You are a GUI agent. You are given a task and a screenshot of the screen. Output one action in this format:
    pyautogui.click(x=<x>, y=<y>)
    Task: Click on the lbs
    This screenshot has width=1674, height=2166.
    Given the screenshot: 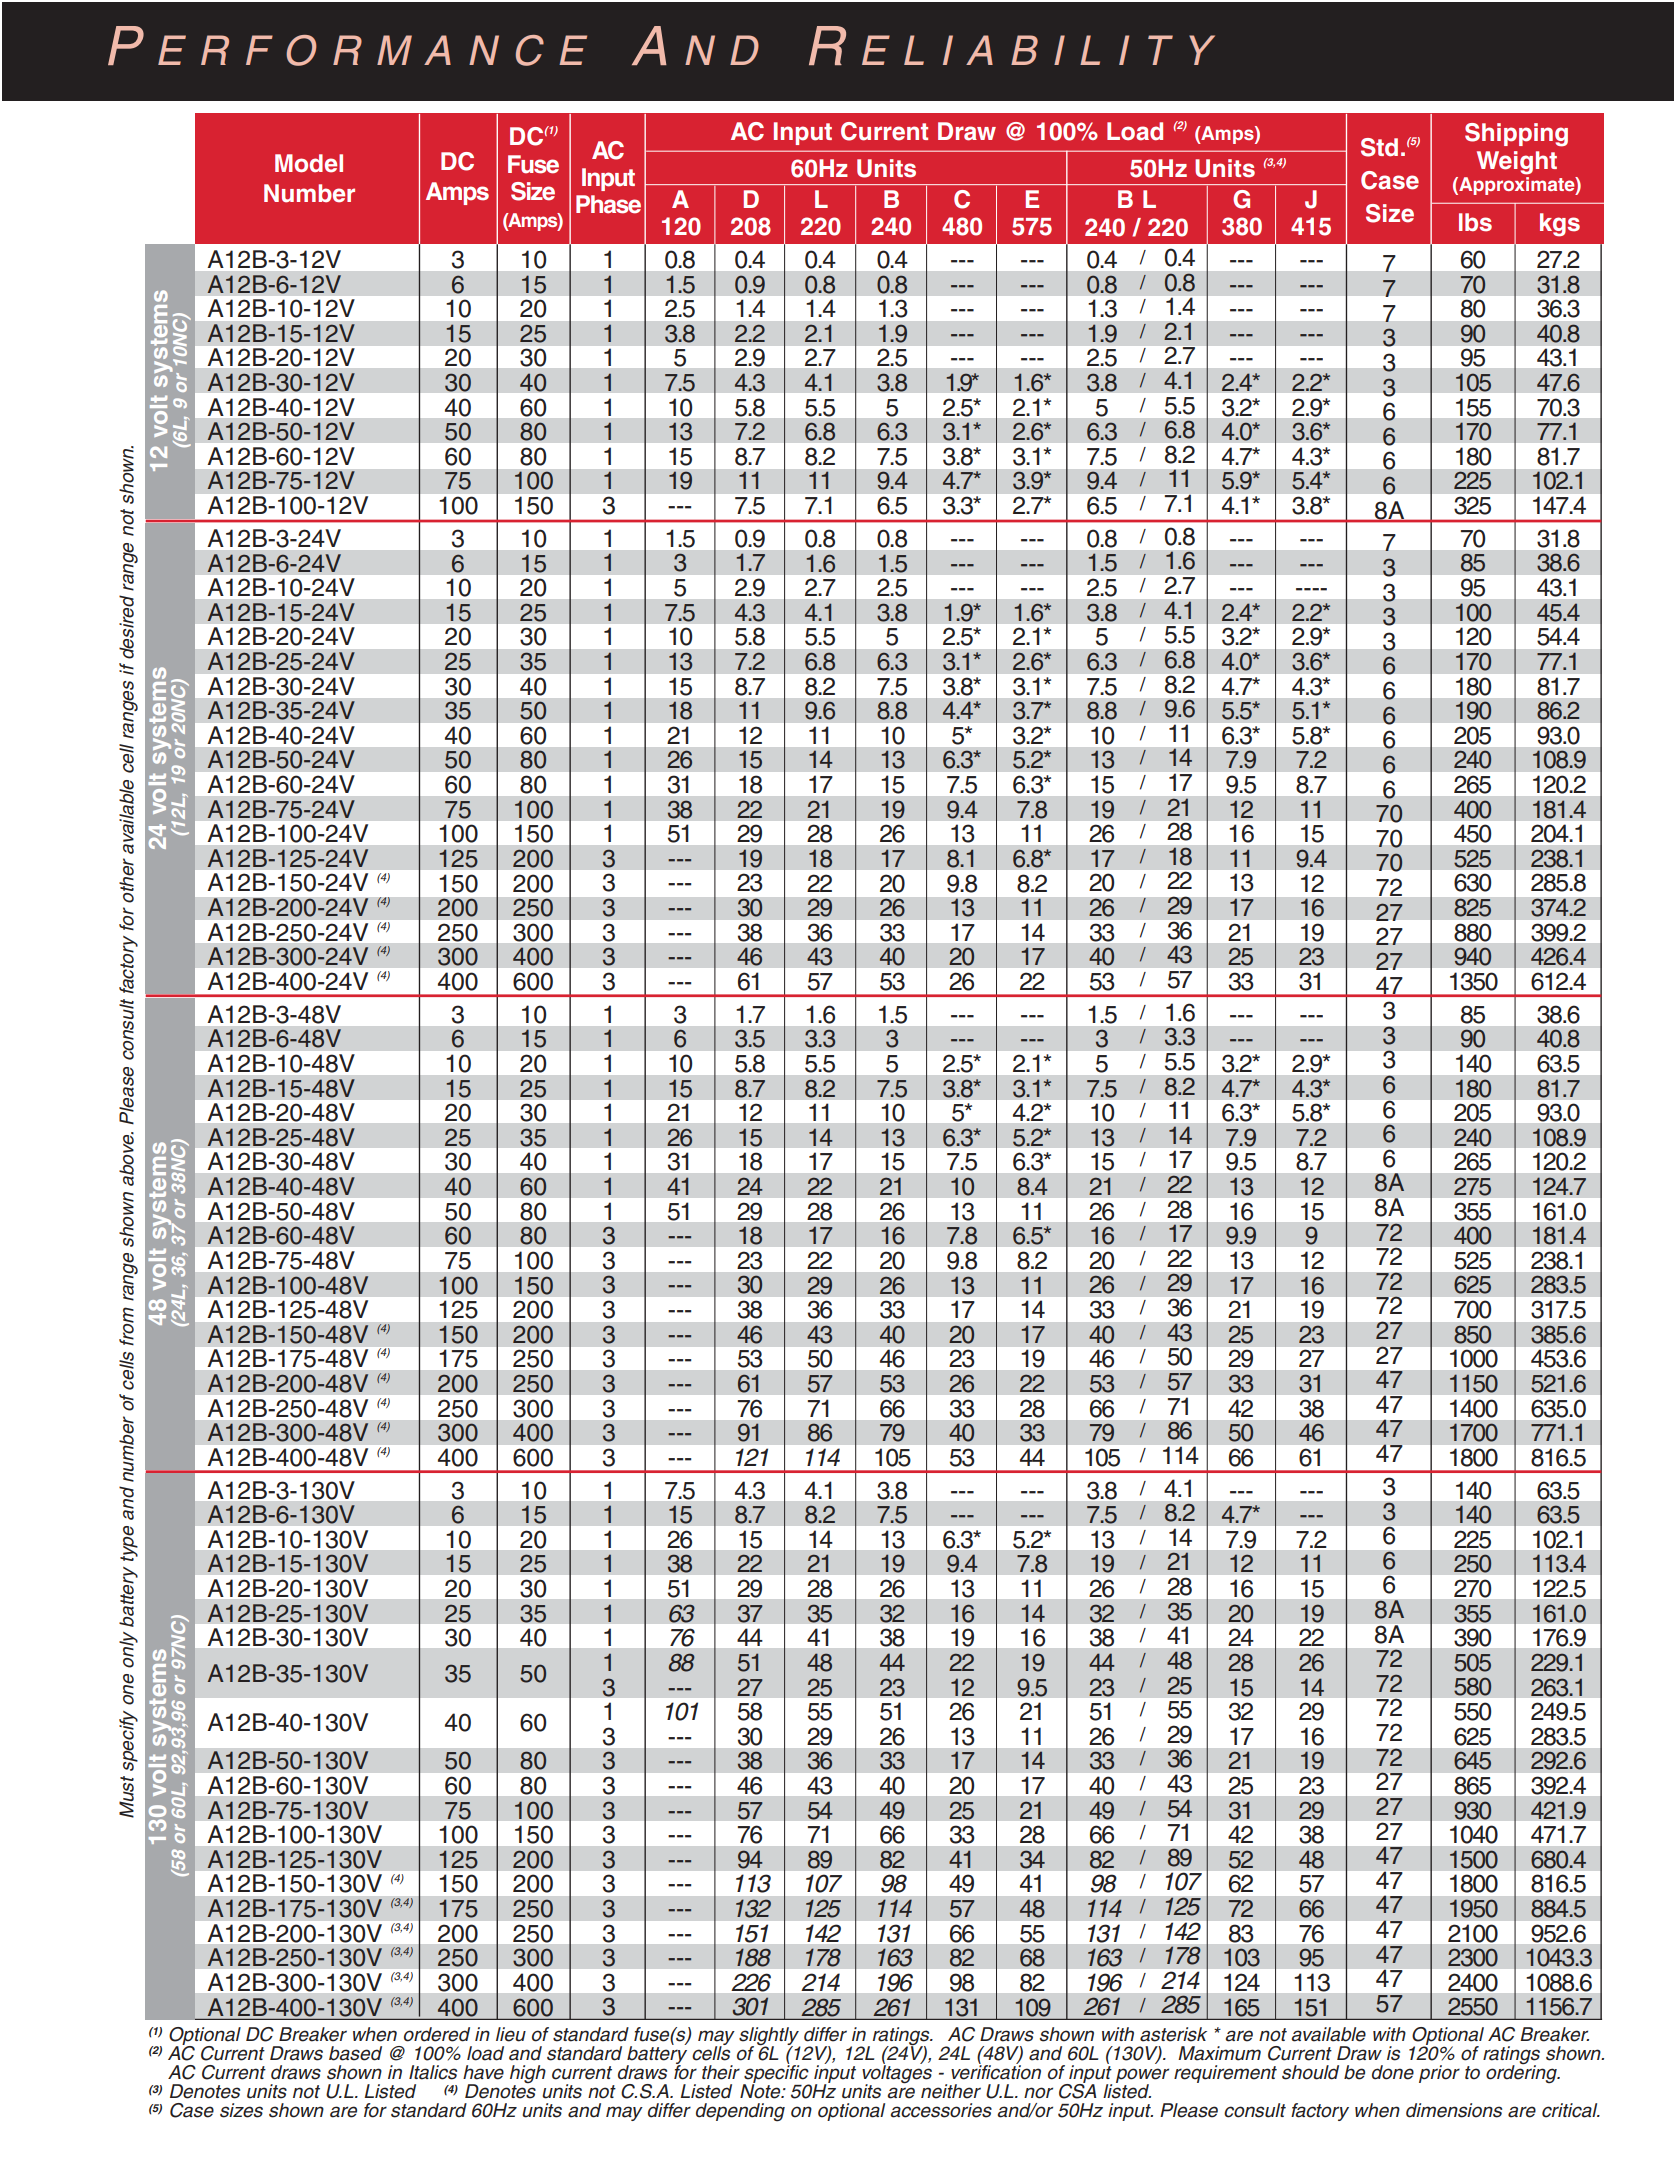 What is the action you would take?
    pyautogui.click(x=1475, y=222)
